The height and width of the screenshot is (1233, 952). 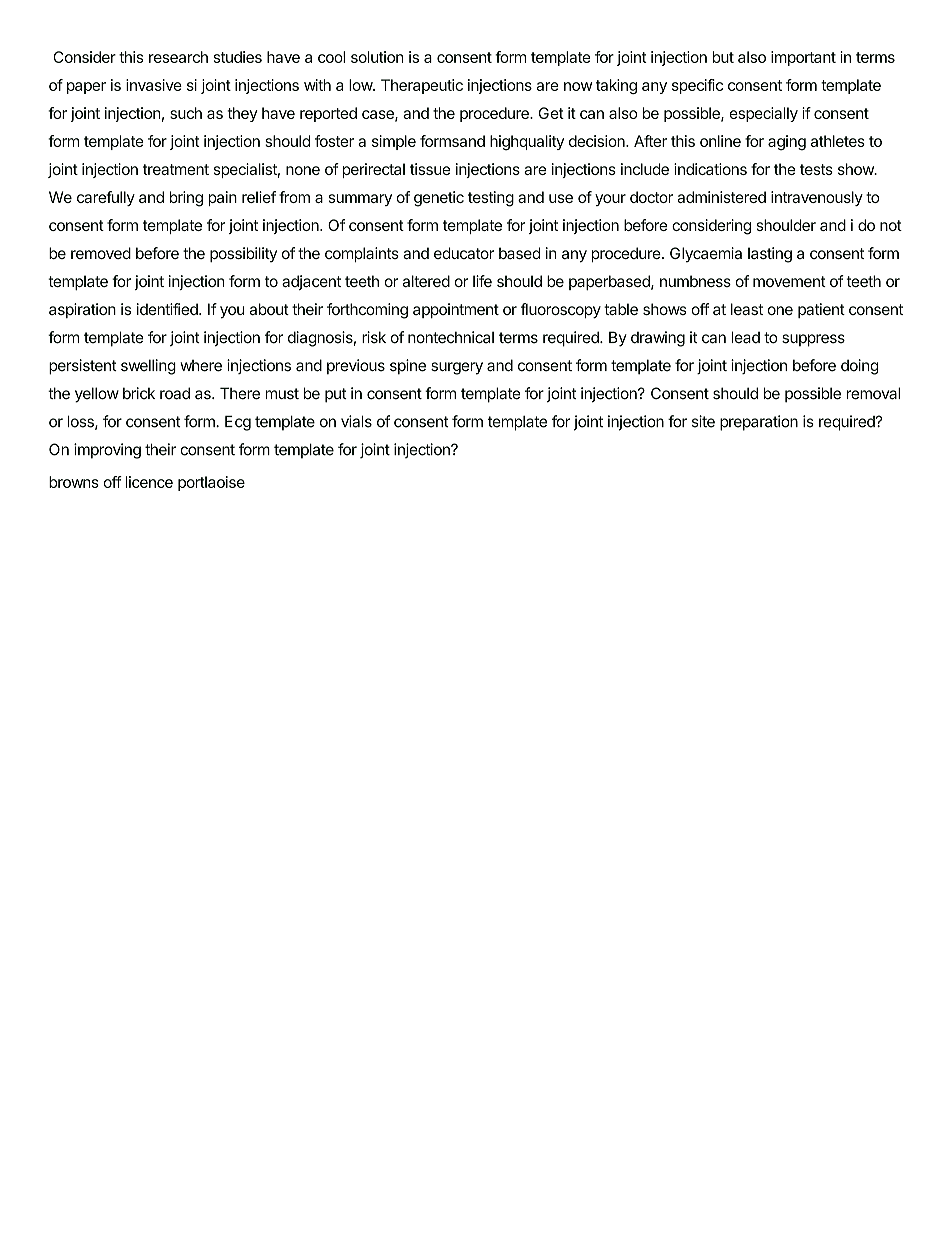 I want to click on possibility, so click(x=243, y=254).
